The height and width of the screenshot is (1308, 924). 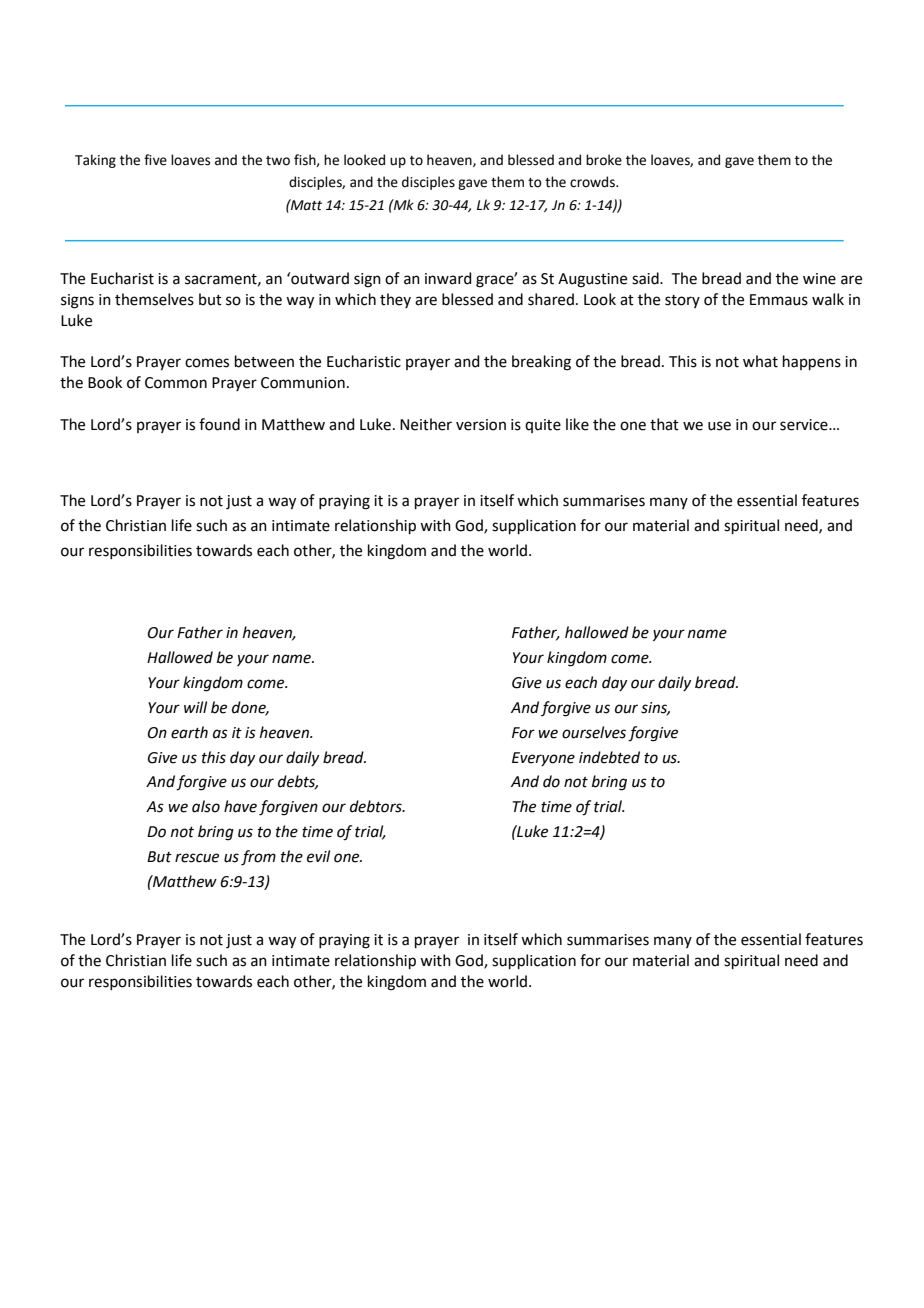 I want to click on crowds, so click(x=593, y=182).
